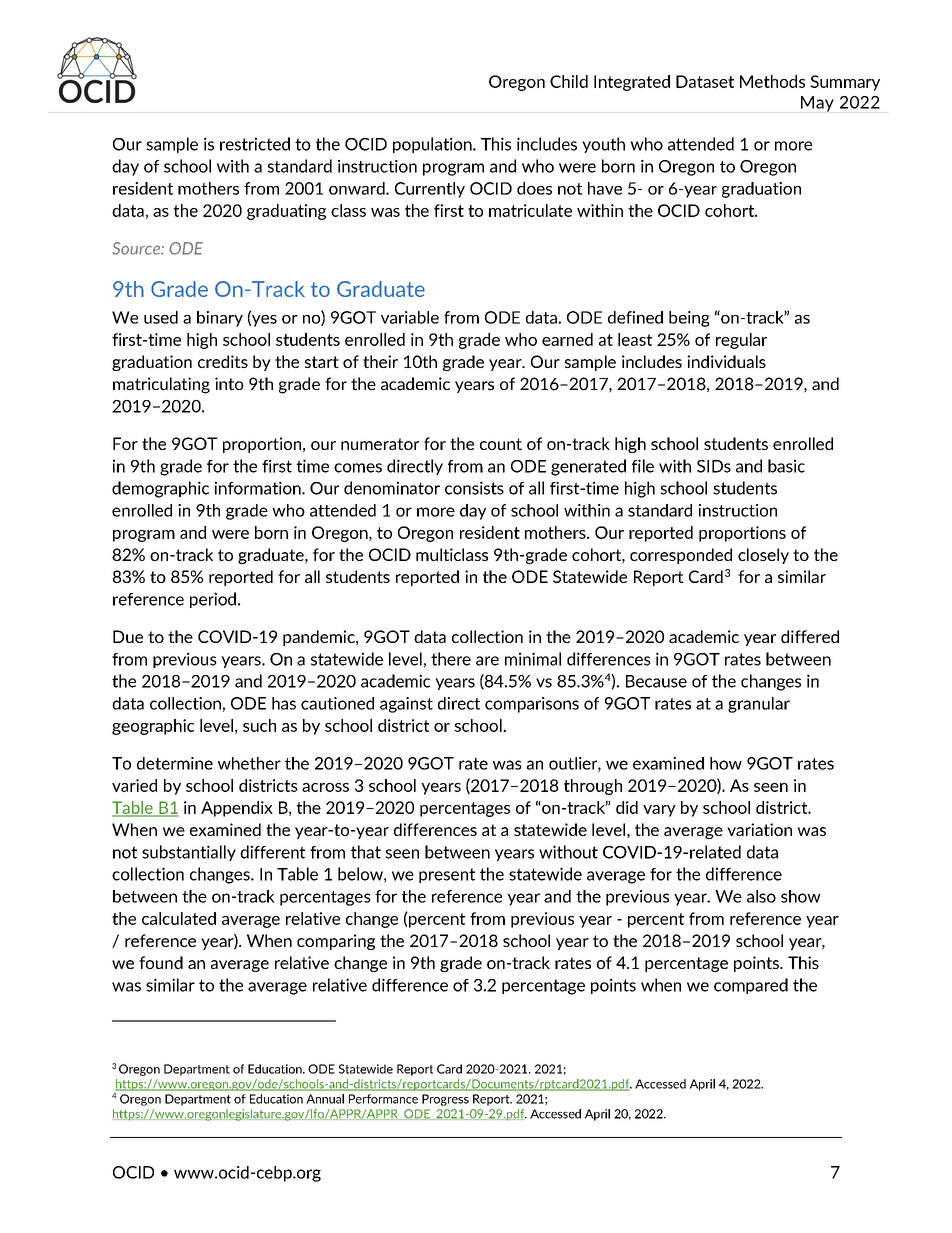  Describe the element at coordinates (229, 384) in the screenshot. I see `into` at that location.
